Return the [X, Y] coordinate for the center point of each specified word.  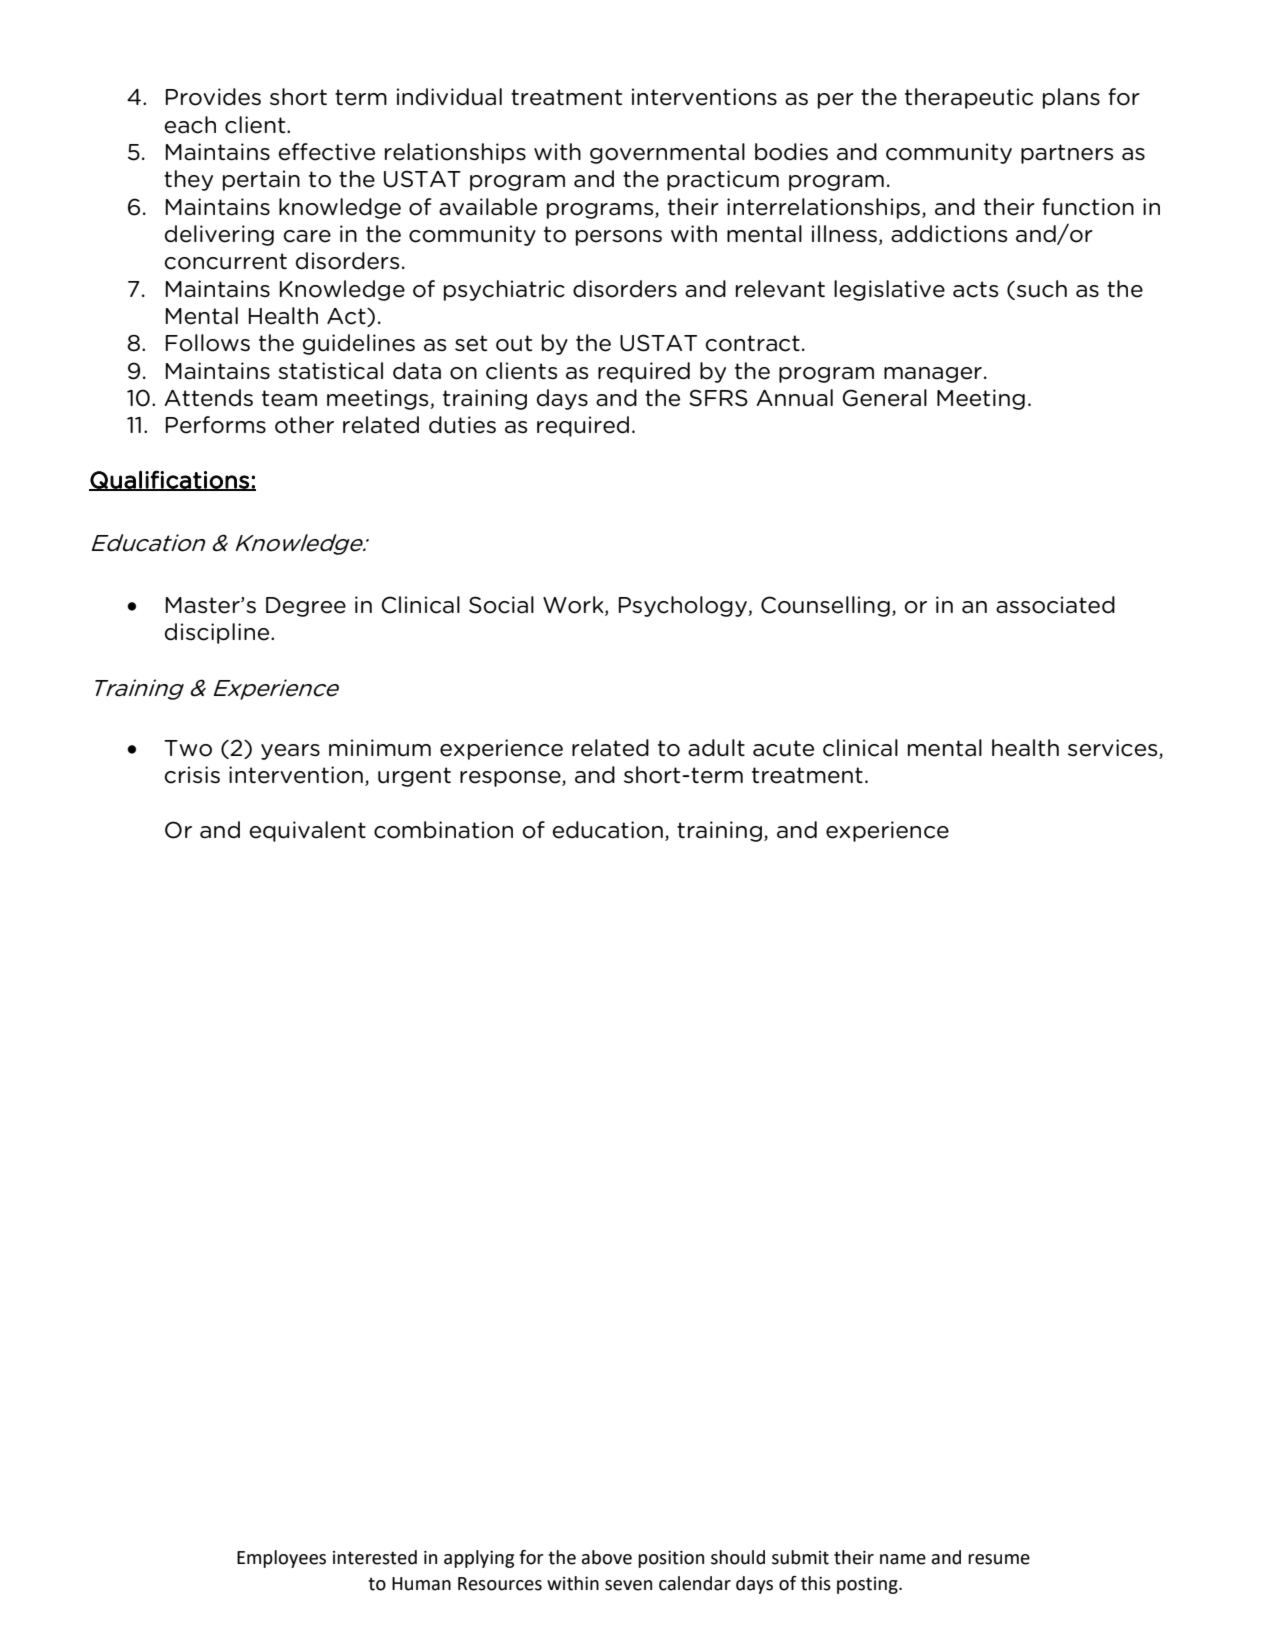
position [671, 1559]
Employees [281, 1559]
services [1114, 749]
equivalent [308, 831]
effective [327, 152]
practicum [723, 180]
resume [999, 1559]
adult [716, 748]
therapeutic [969, 98]
